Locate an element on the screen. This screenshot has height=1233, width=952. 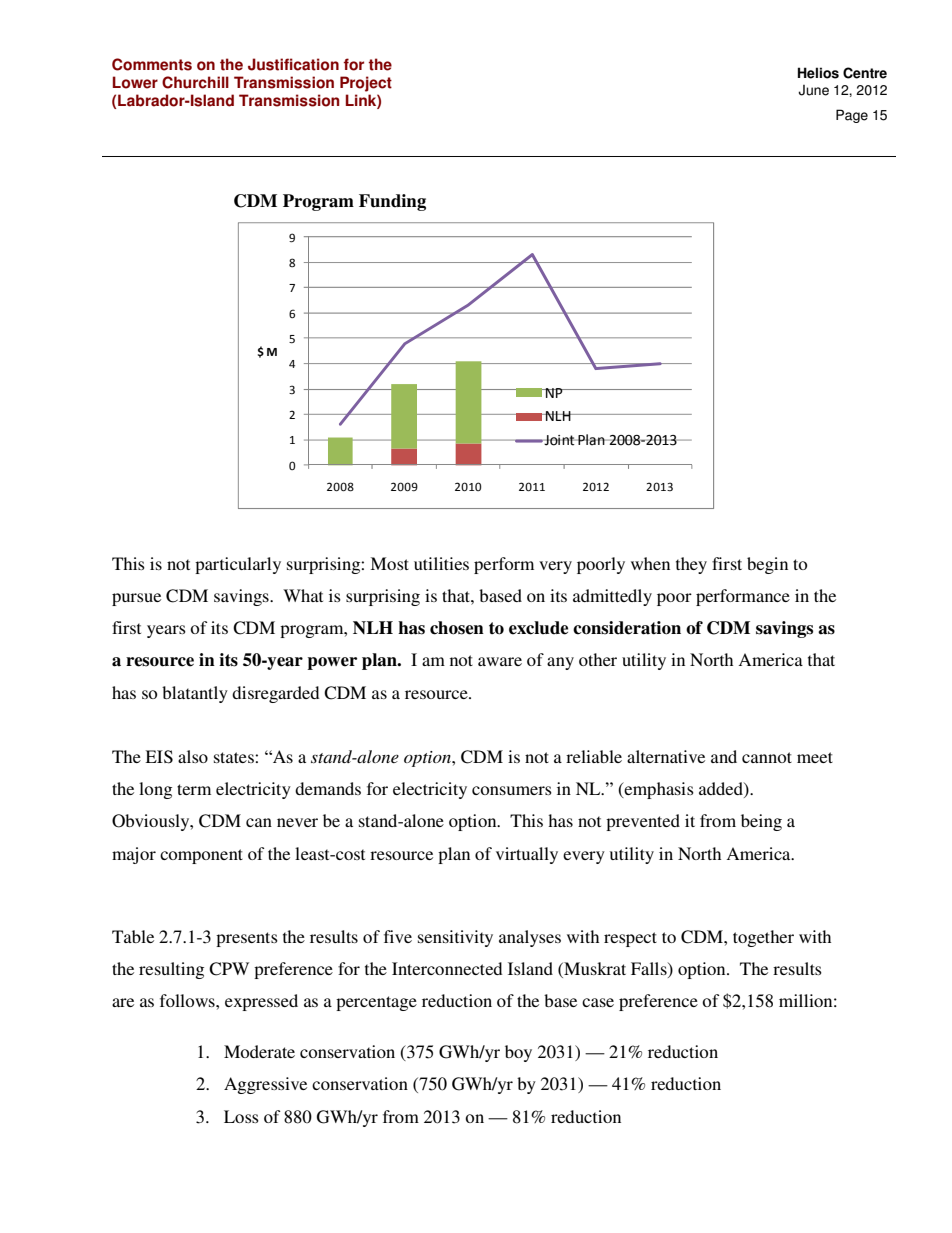
June is located at coordinates (813, 90).
